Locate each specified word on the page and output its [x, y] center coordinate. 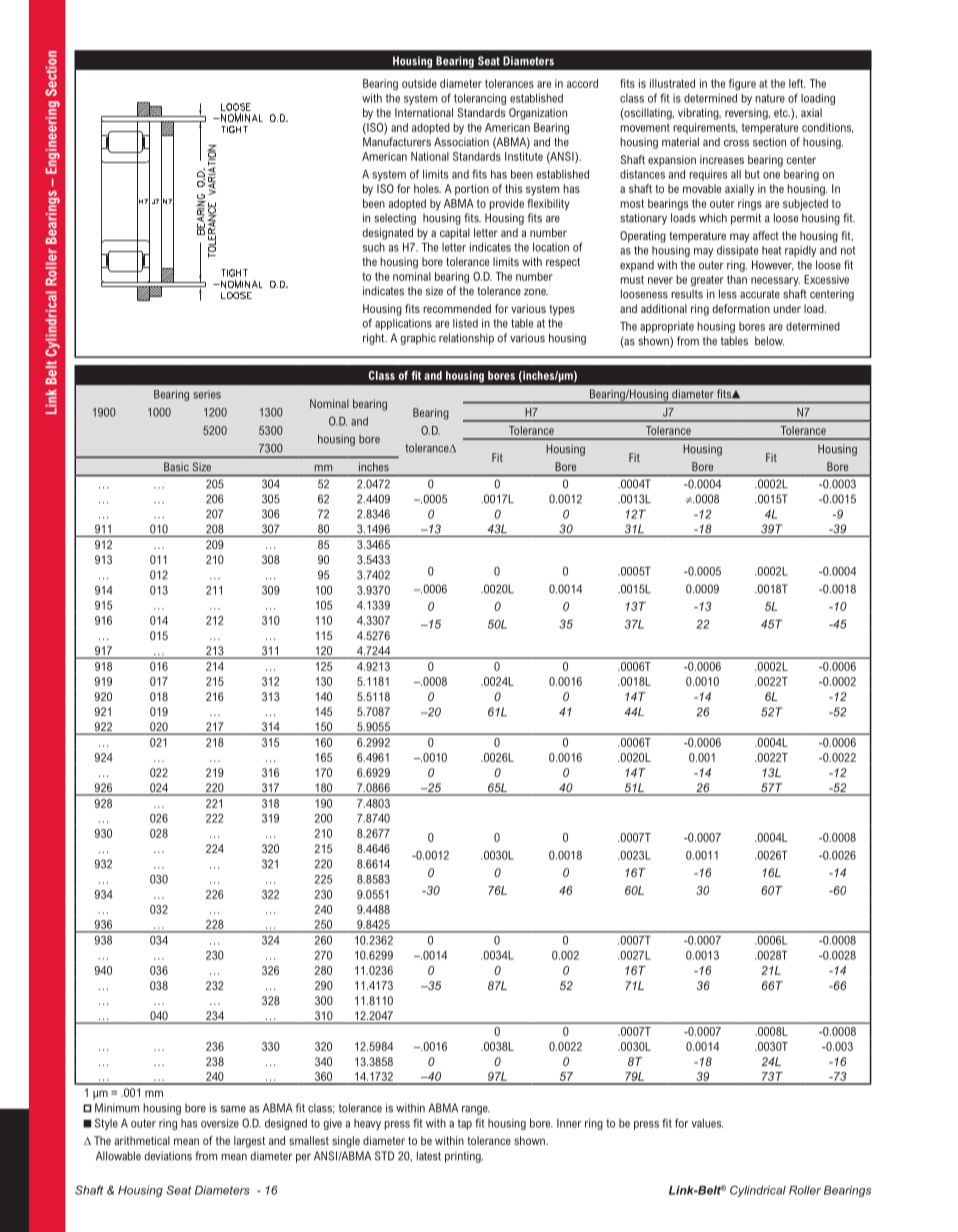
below [769, 341]
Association [461, 142]
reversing [747, 114]
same [233, 1109]
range [476, 1110]
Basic [176, 466]
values [707, 1123]
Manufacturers [397, 142]
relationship [466, 339]
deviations [168, 1156]
